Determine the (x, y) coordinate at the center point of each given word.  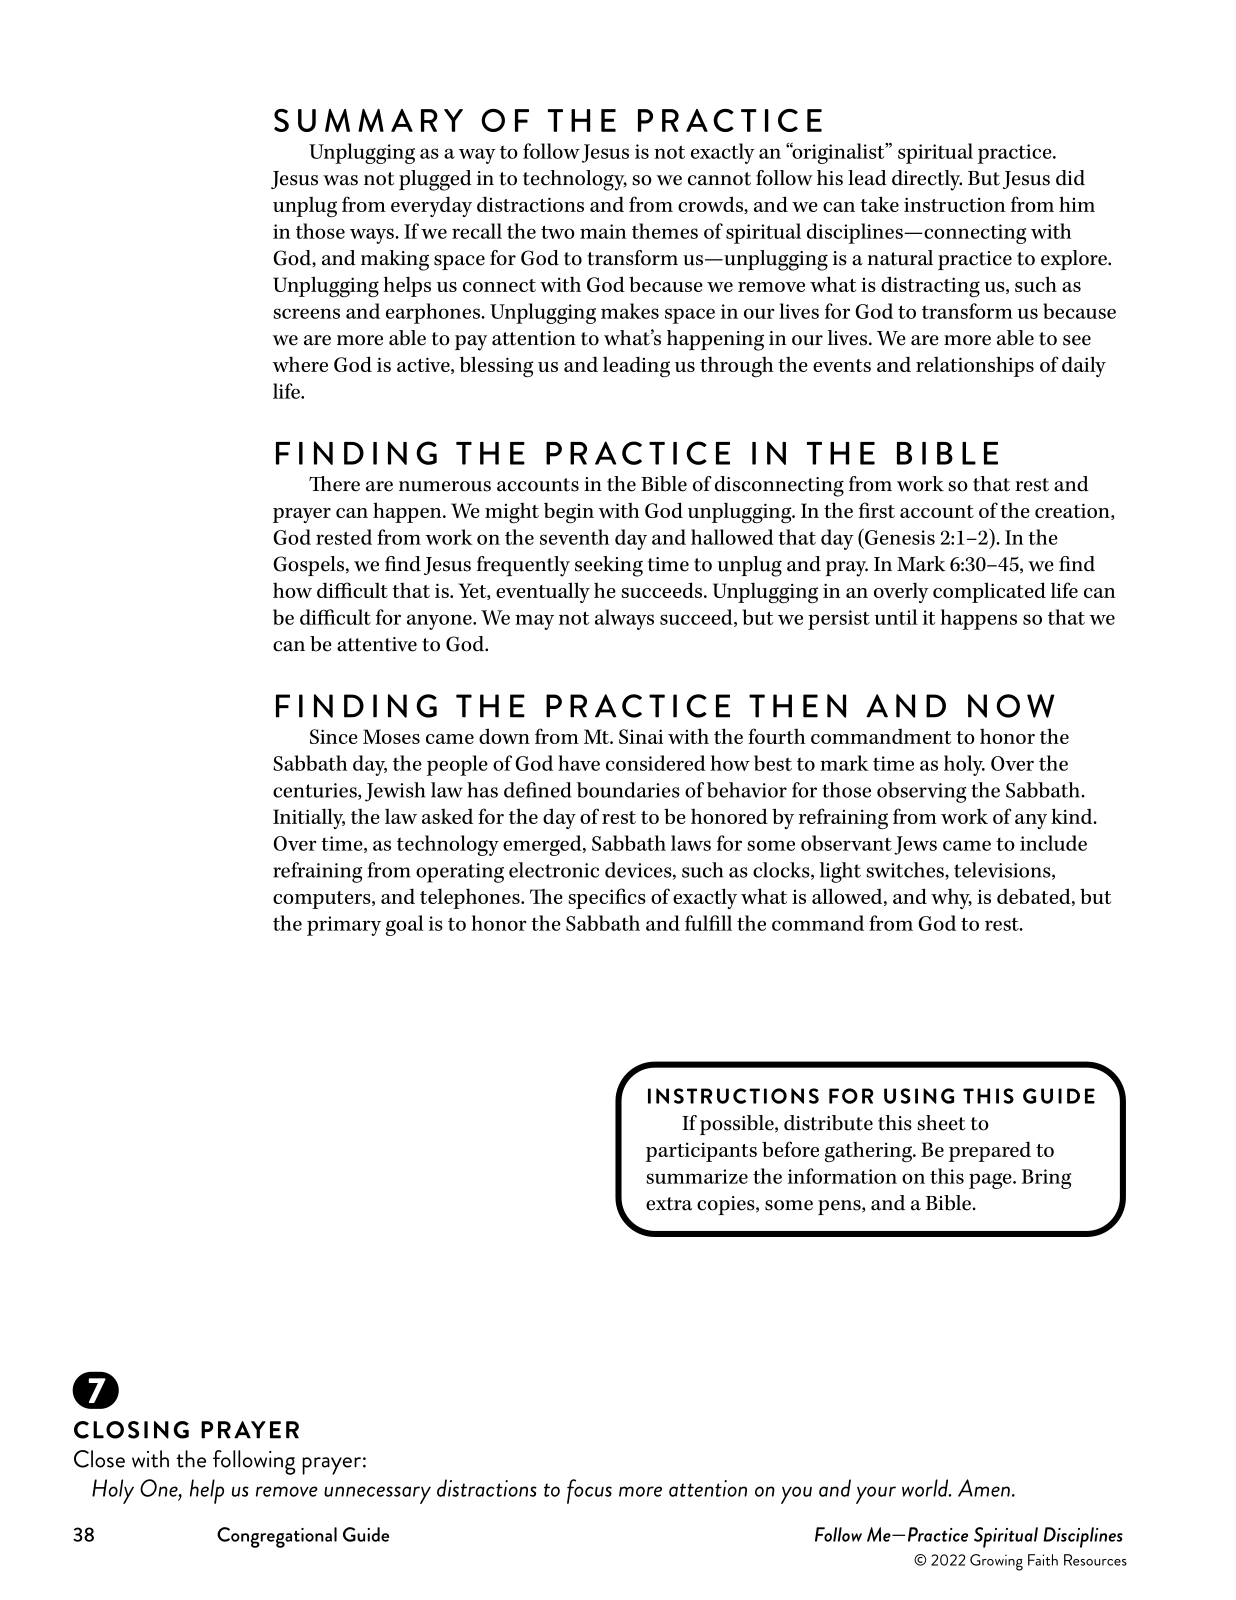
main (603, 231)
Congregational (277, 1537)
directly (927, 180)
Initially (309, 818)
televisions (1003, 871)
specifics (607, 898)
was (340, 180)
